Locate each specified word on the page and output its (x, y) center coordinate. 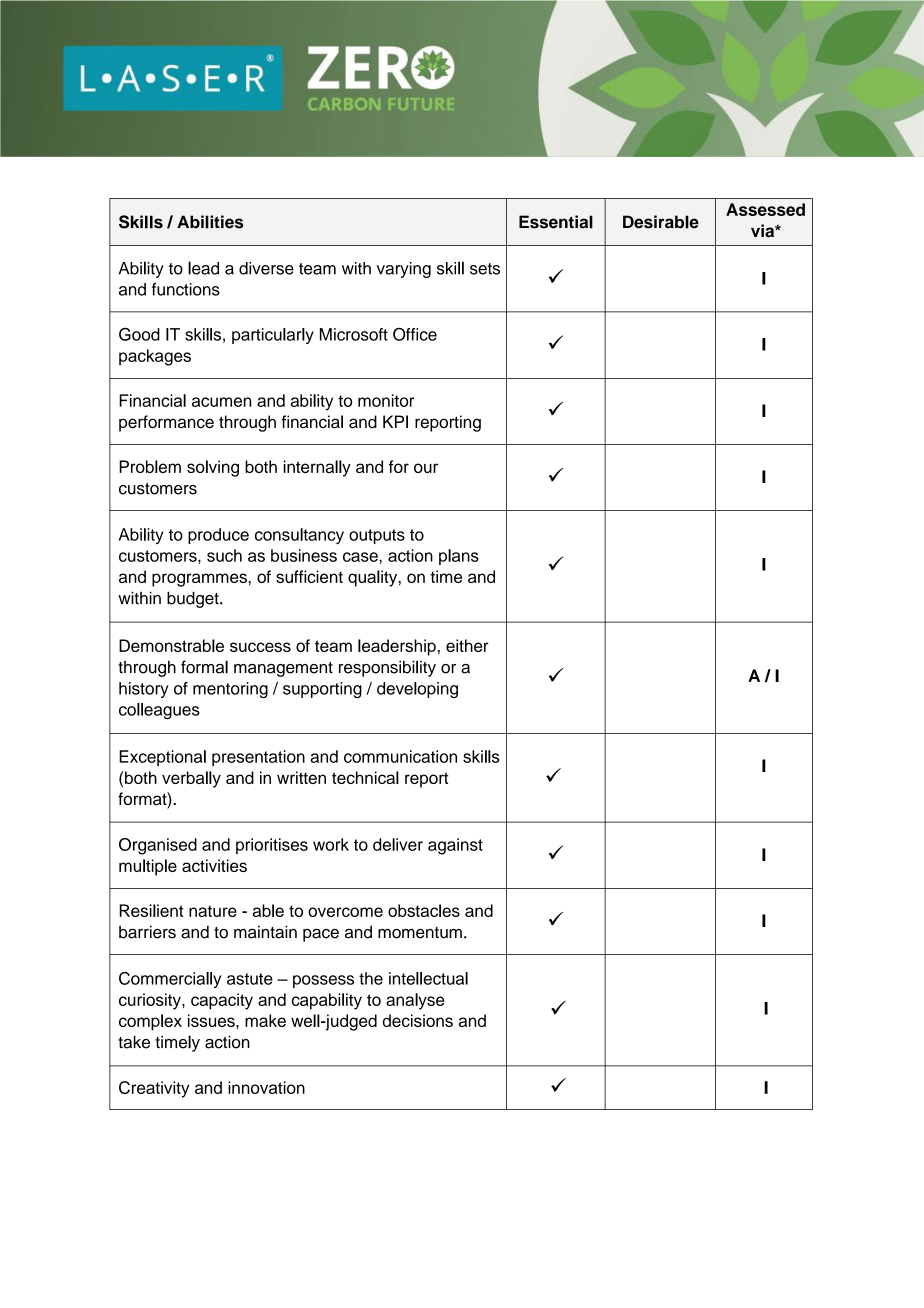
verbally (191, 779)
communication (400, 756)
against (455, 846)
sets (485, 269)
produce (218, 536)
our (426, 468)
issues (212, 1020)
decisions (417, 1020)
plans (459, 557)
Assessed (765, 209)
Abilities (210, 222)
